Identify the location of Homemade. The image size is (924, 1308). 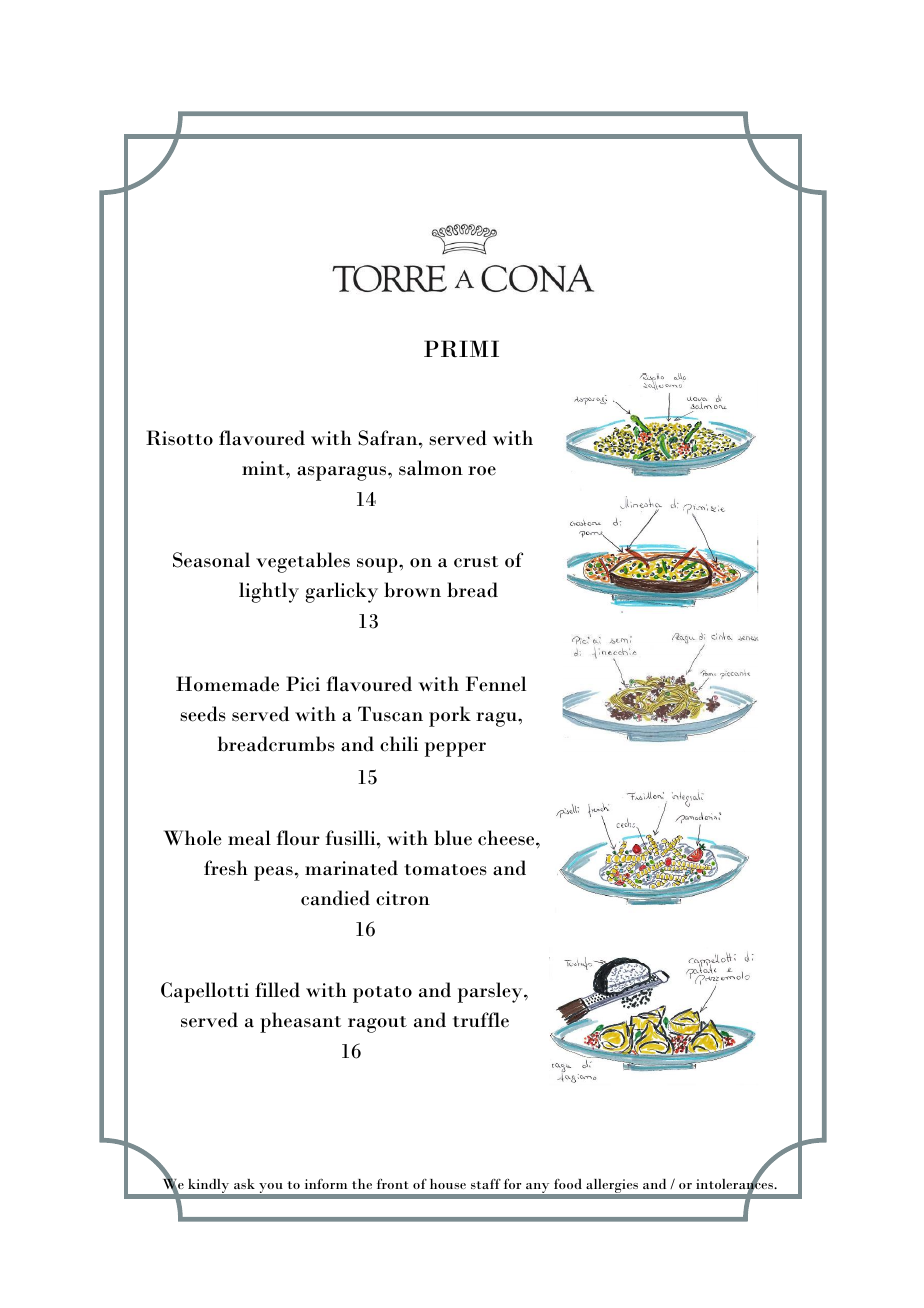
(227, 684).
